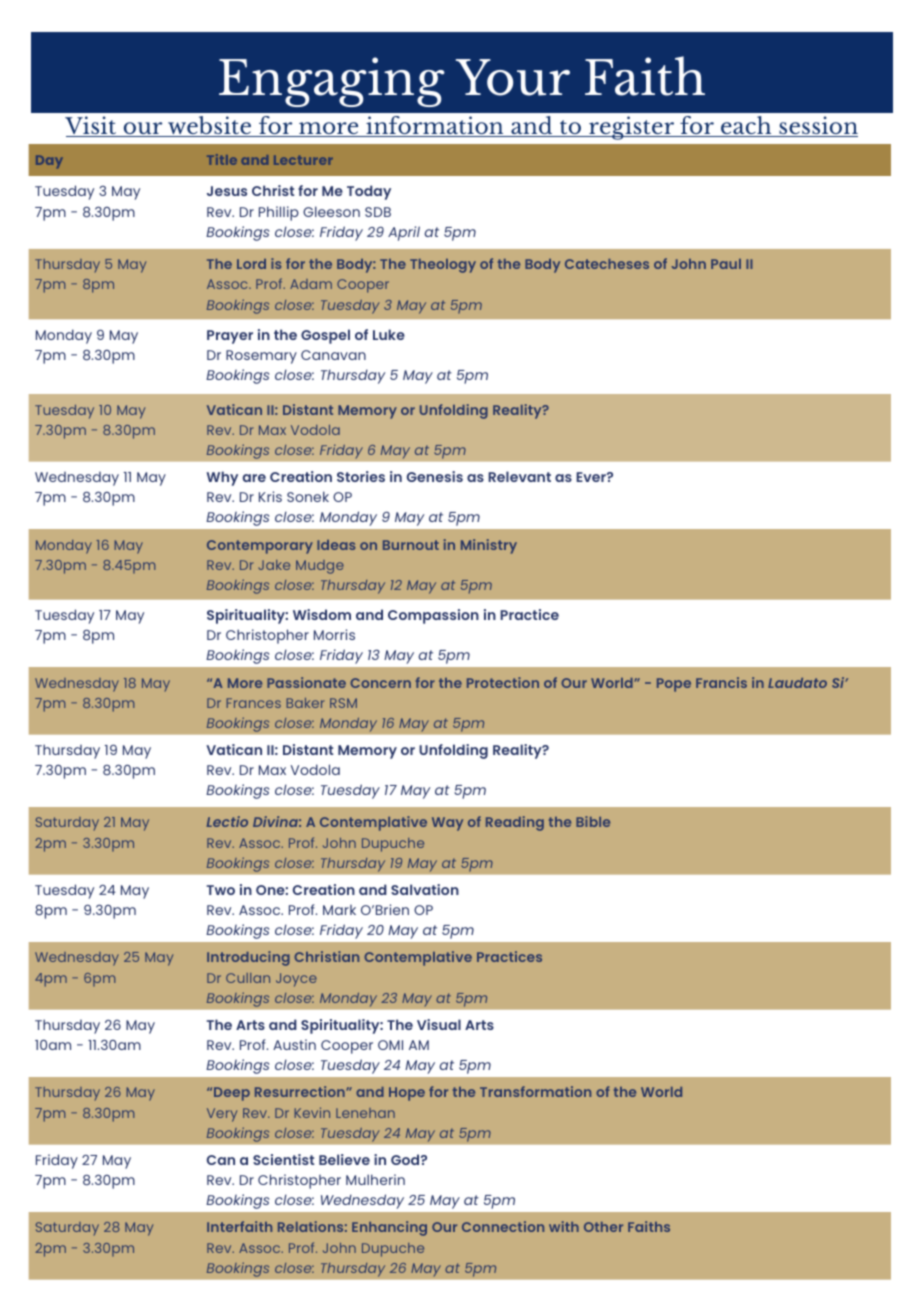 Image resolution: width=924 pixels, height=1308 pixels. What do you see at coordinates (435, 126) in the screenshot?
I see `information` at bounding box center [435, 126].
